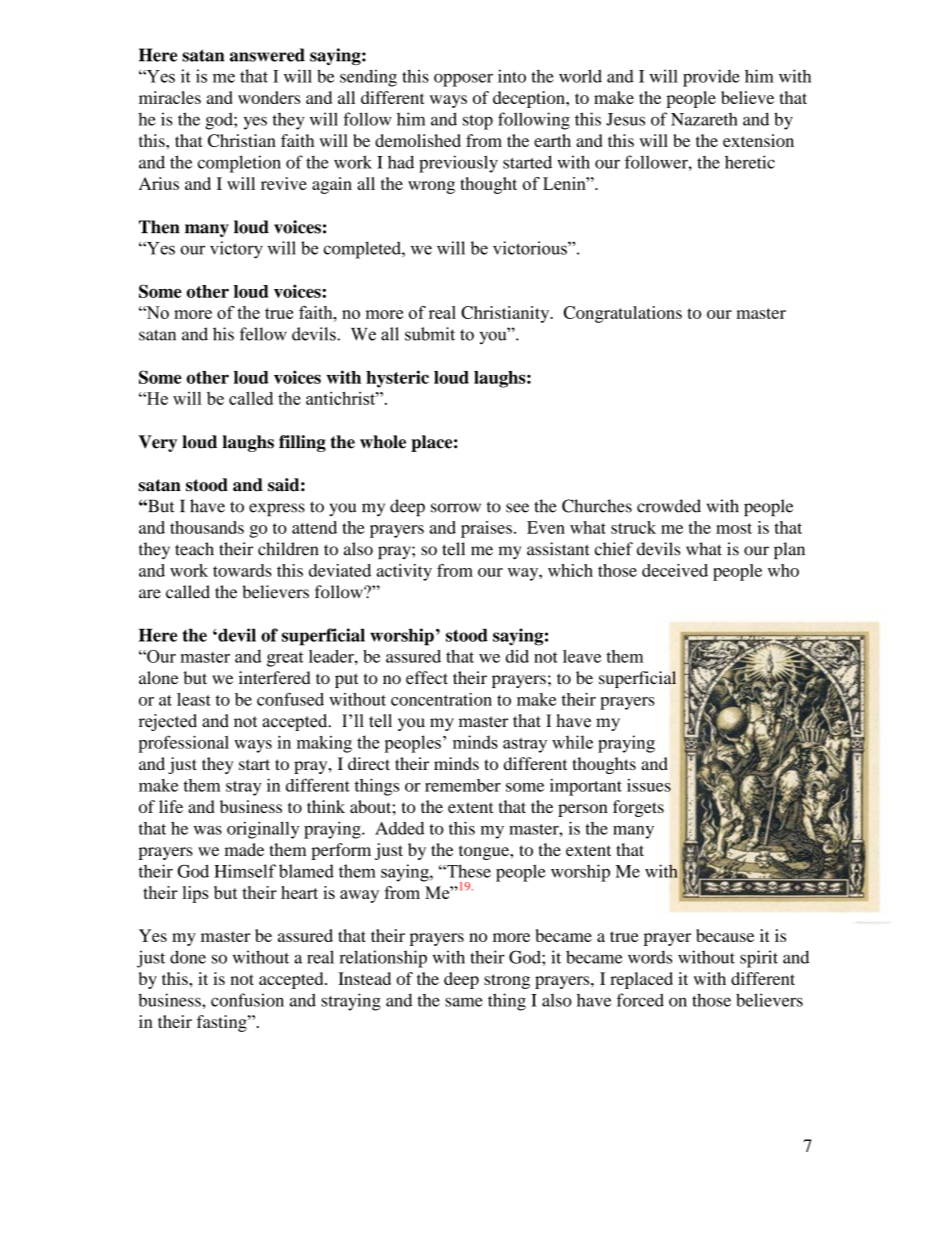 The image size is (952, 1233). I want to click on least, so click(194, 699).
